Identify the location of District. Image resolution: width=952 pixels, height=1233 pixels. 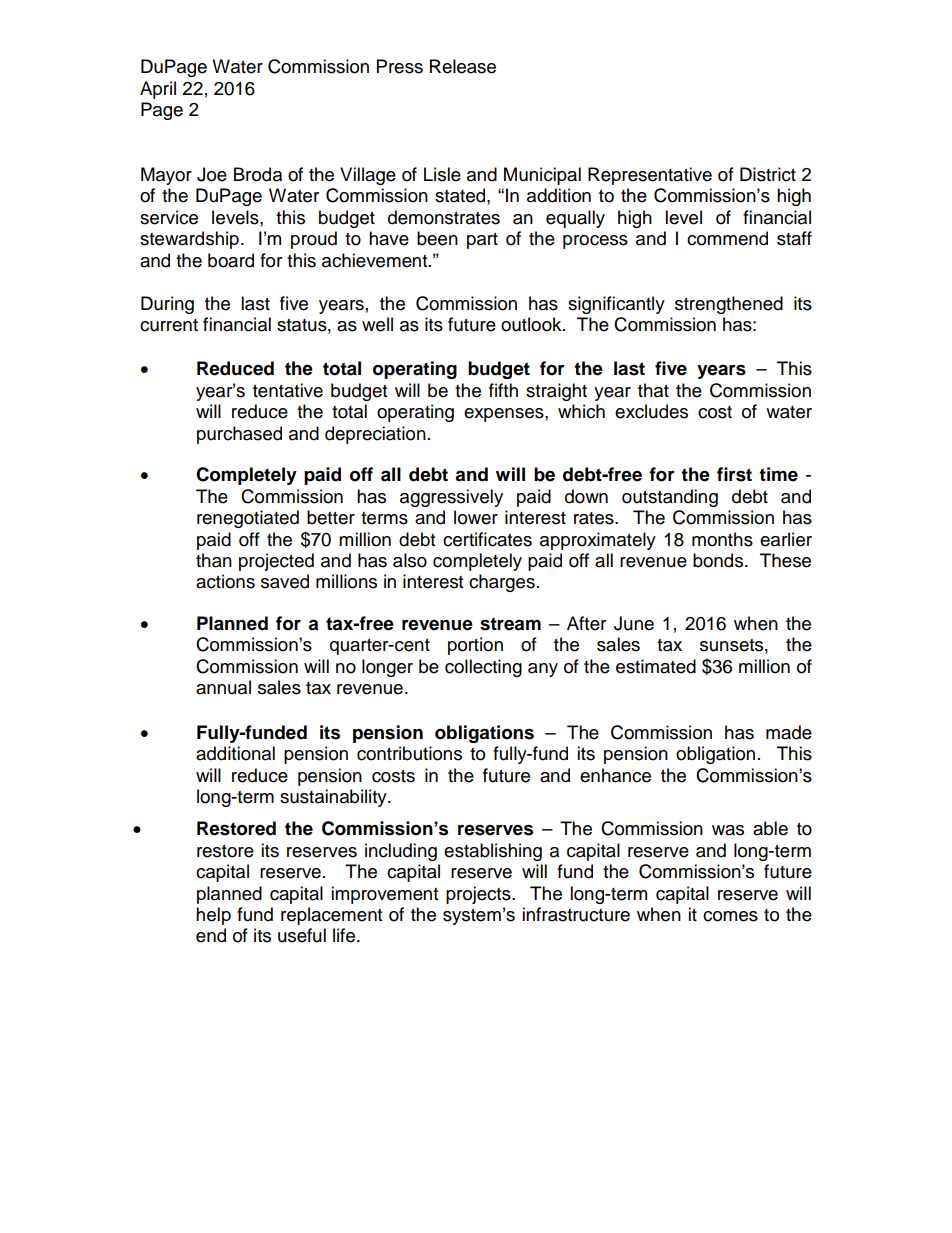
(768, 174).
